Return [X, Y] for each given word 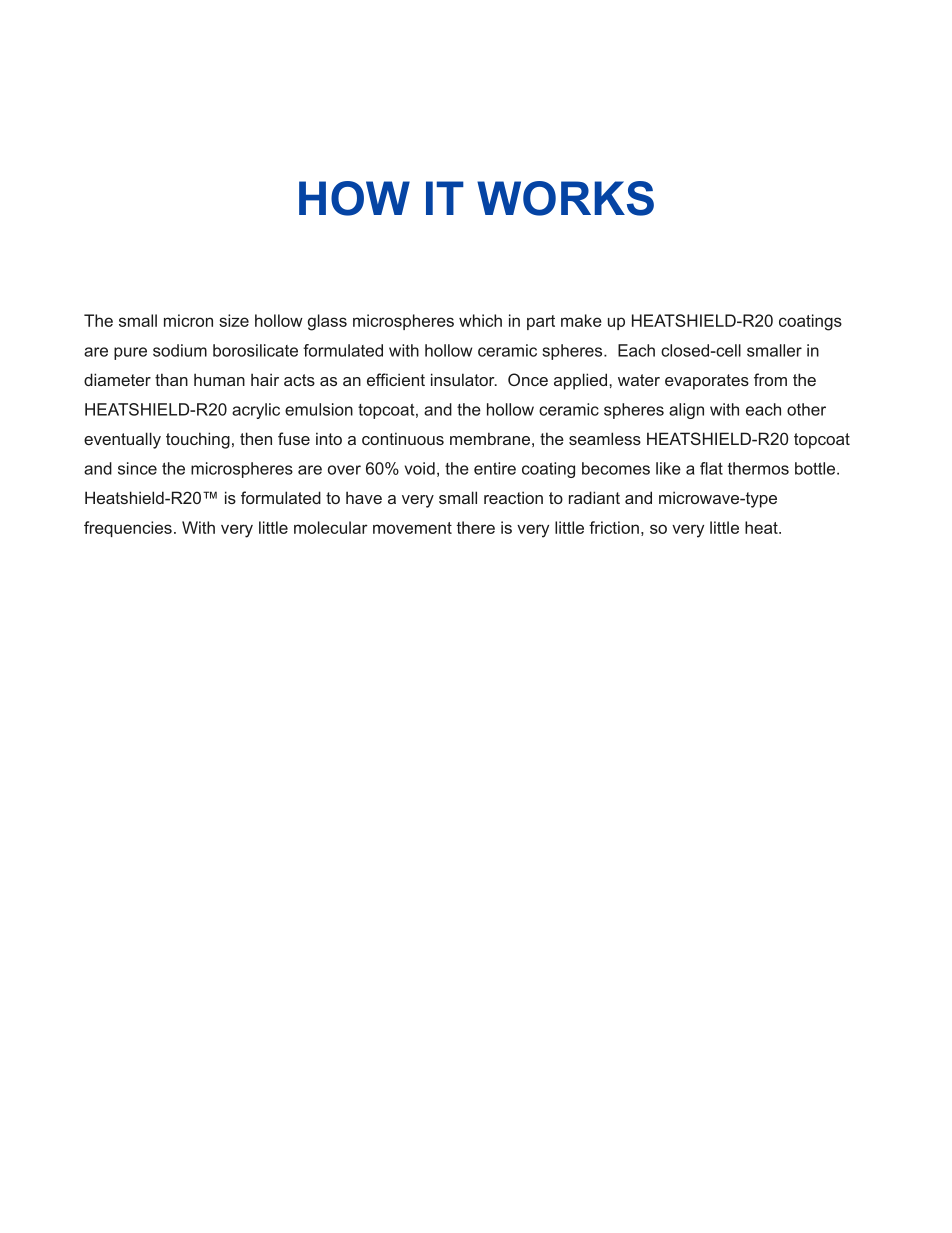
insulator [464, 379]
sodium [180, 350]
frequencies [128, 529]
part [541, 322]
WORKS [565, 198]
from [770, 379]
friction [614, 527]
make [581, 320]
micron [188, 320]
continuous [403, 438]
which [480, 320]
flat [711, 468]
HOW [354, 198]
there [476, 527]
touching [198, 440]
